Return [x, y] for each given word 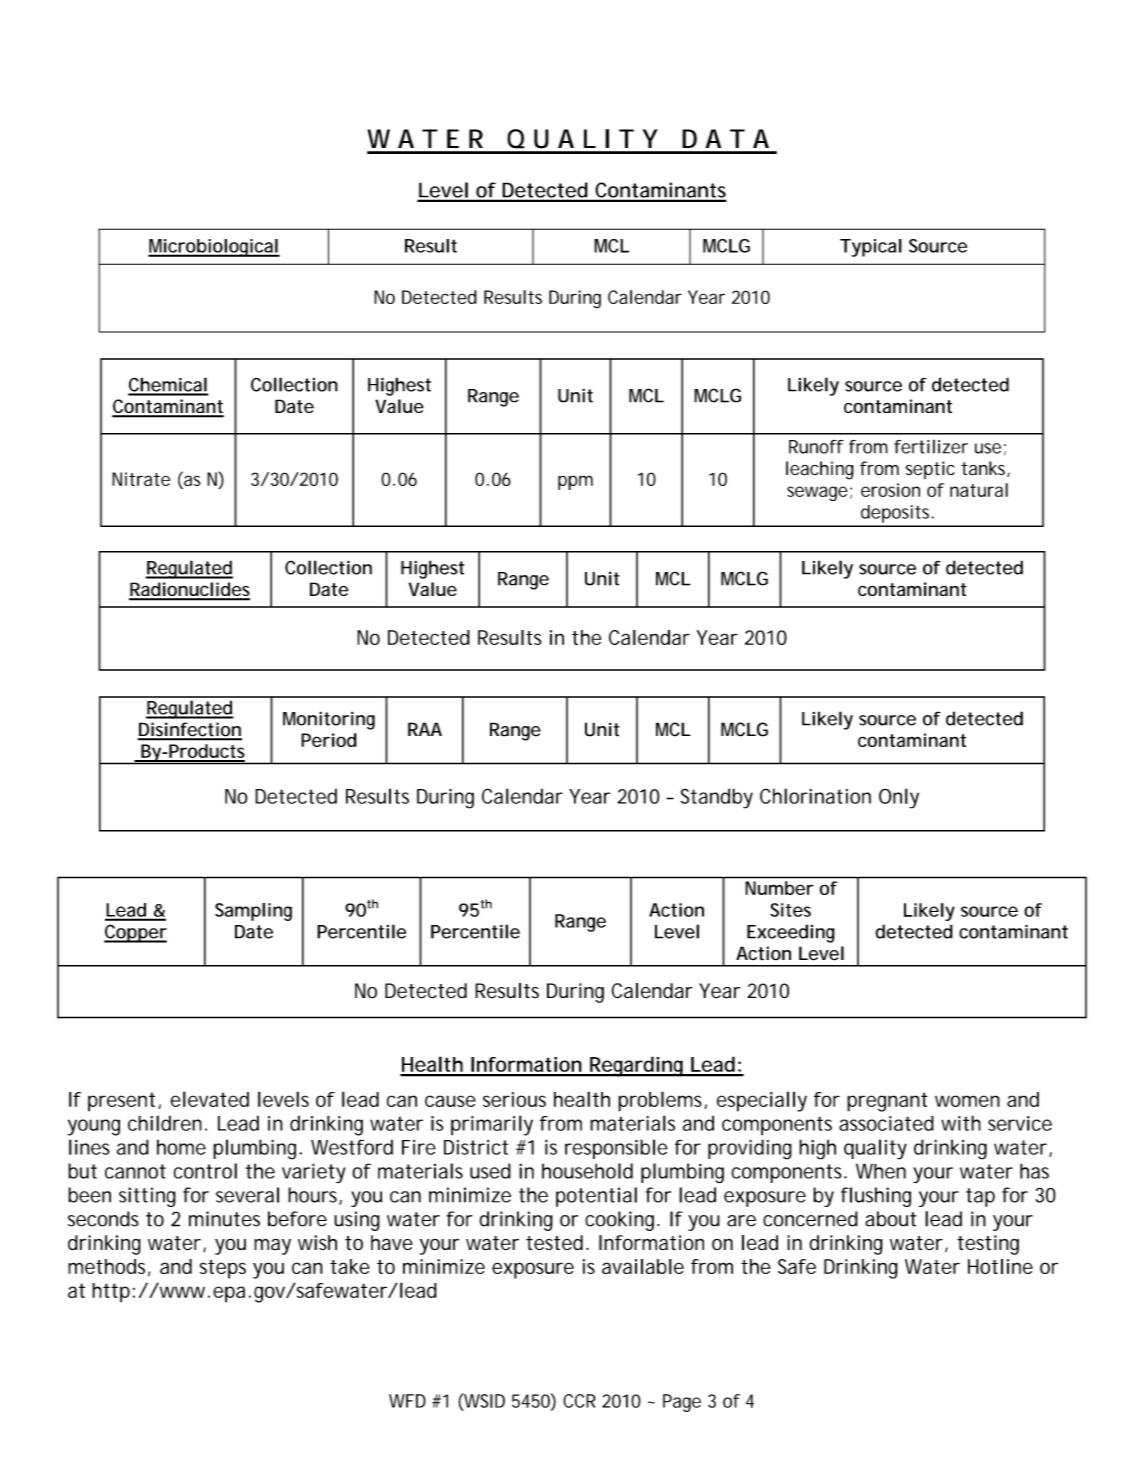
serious [514, 1099]
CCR [579, 1401]
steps [223, 1269]
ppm [575, 482]
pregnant [887, 1102]
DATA [725, 138]
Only [899, 798]
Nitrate [141, 479]
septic [930, 470]
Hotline [1000, 1266]
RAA [425, 729]
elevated [209, 1099]
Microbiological [213, 248]
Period [329, 740]
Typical [871, 248]
